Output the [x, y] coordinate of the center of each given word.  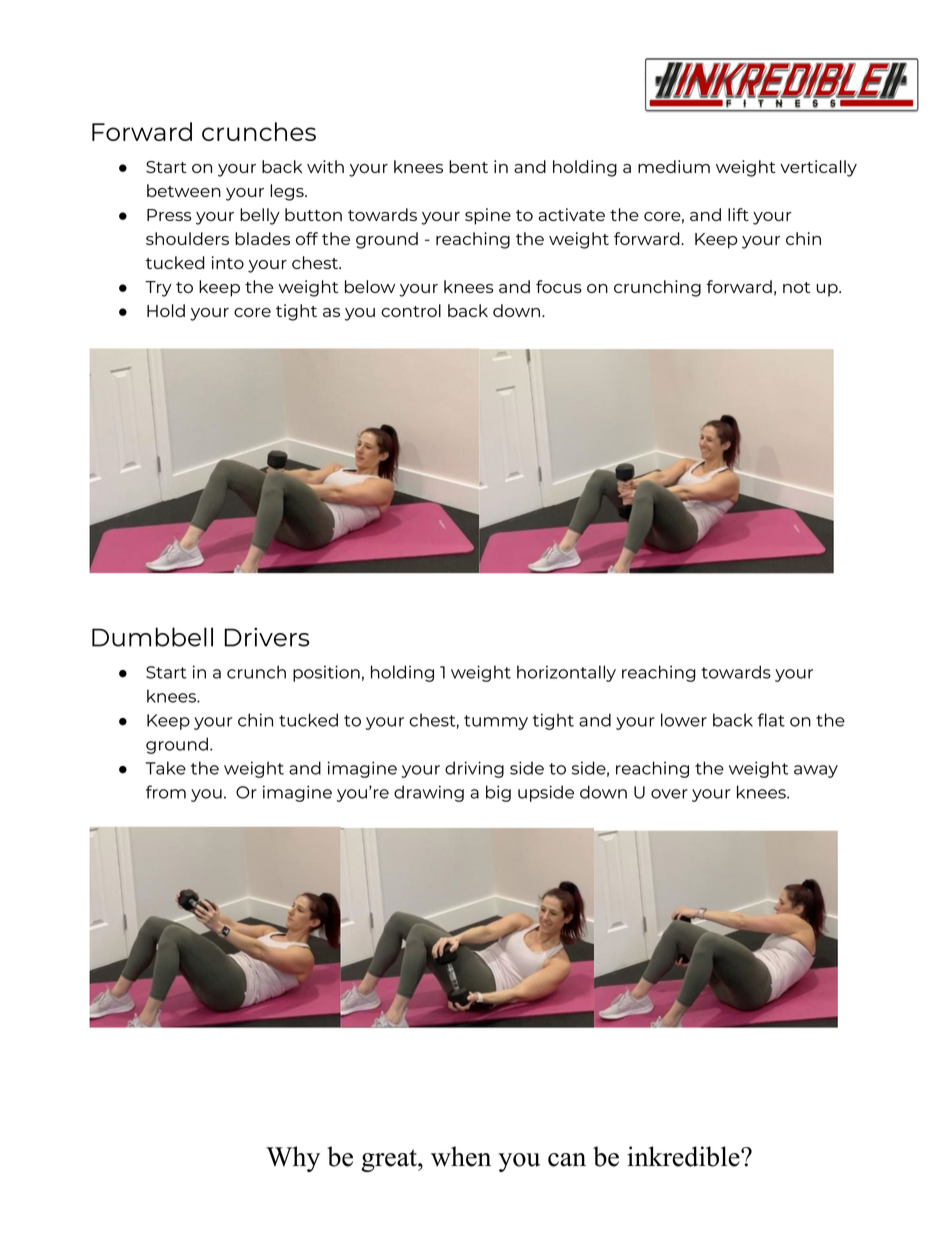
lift [738, 214]
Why [293, 1159]
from [166, 792]
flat [771, 720]
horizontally [566, 673]
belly [260, 216]
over [669, 794]
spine [488, 216]
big [498, 793]
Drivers [266, 637]
